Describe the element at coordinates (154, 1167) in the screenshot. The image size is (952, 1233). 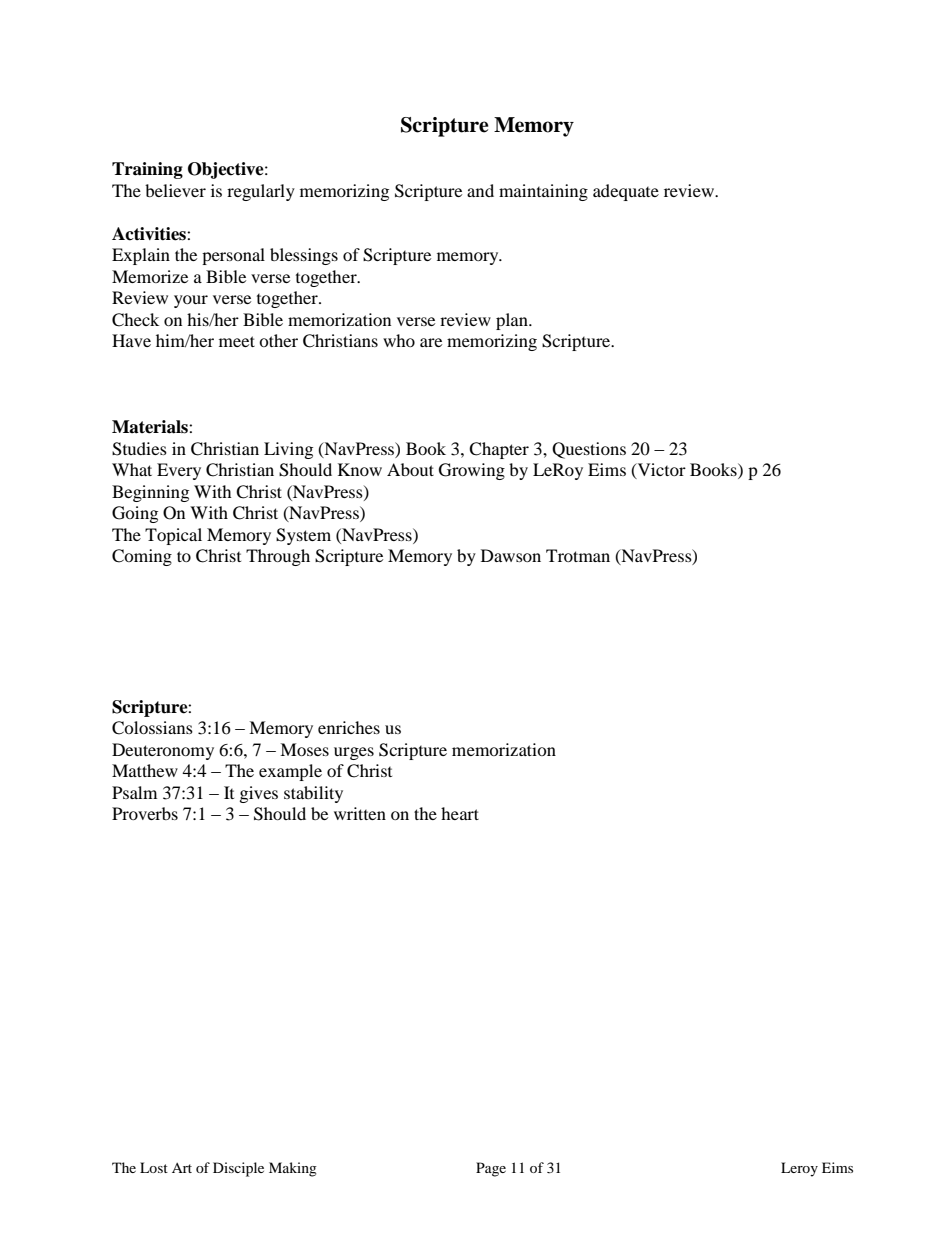
I see `Lost` at that location.
